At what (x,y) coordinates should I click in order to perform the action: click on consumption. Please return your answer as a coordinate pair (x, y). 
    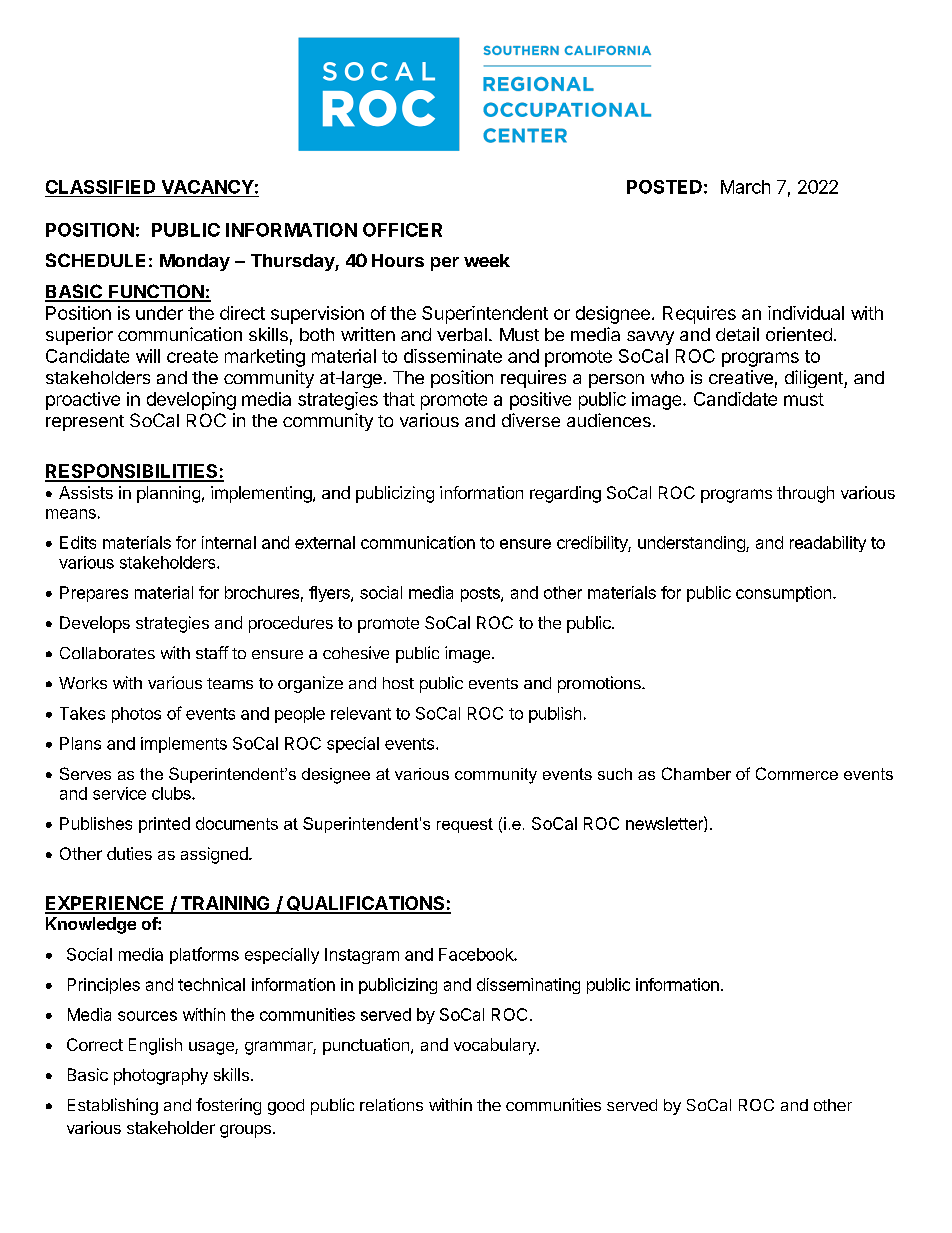
    Looking at the image, I should click on (783, 594).
